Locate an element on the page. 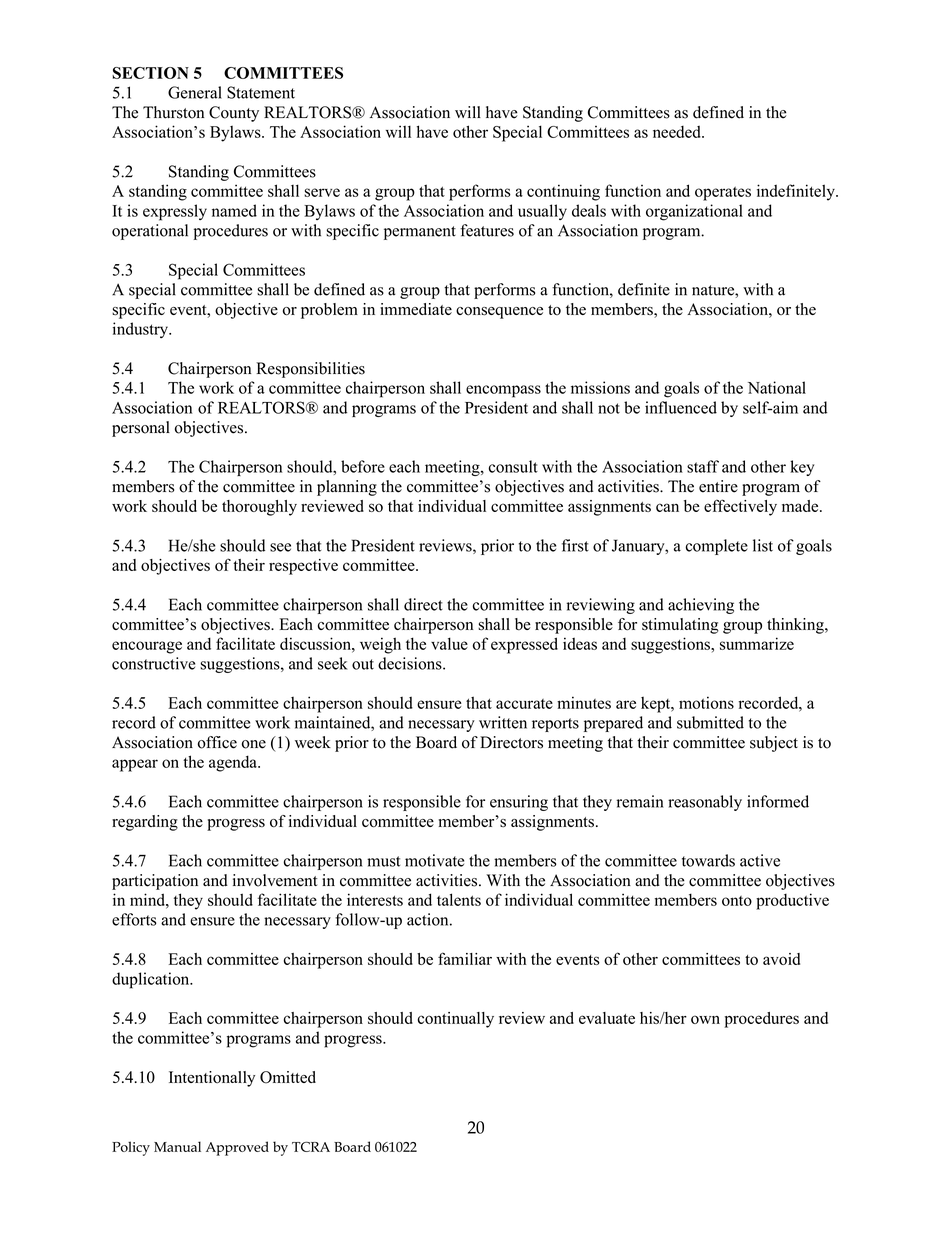 The width and height of the image is (952, 1233). continually is located at coordinates (456, 1020).
